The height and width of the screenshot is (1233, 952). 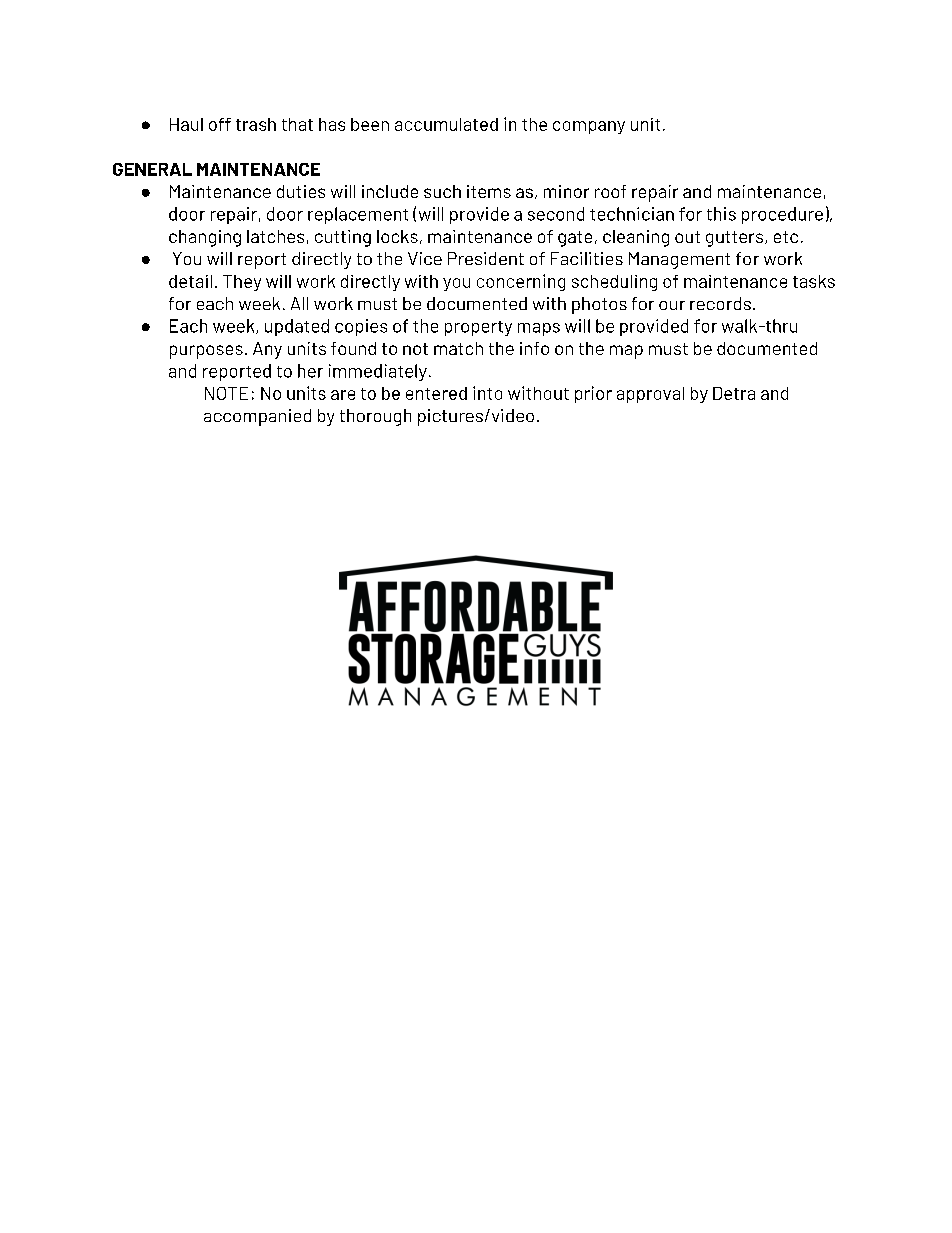 I want to click on approval, so click(x=650, y=395).
